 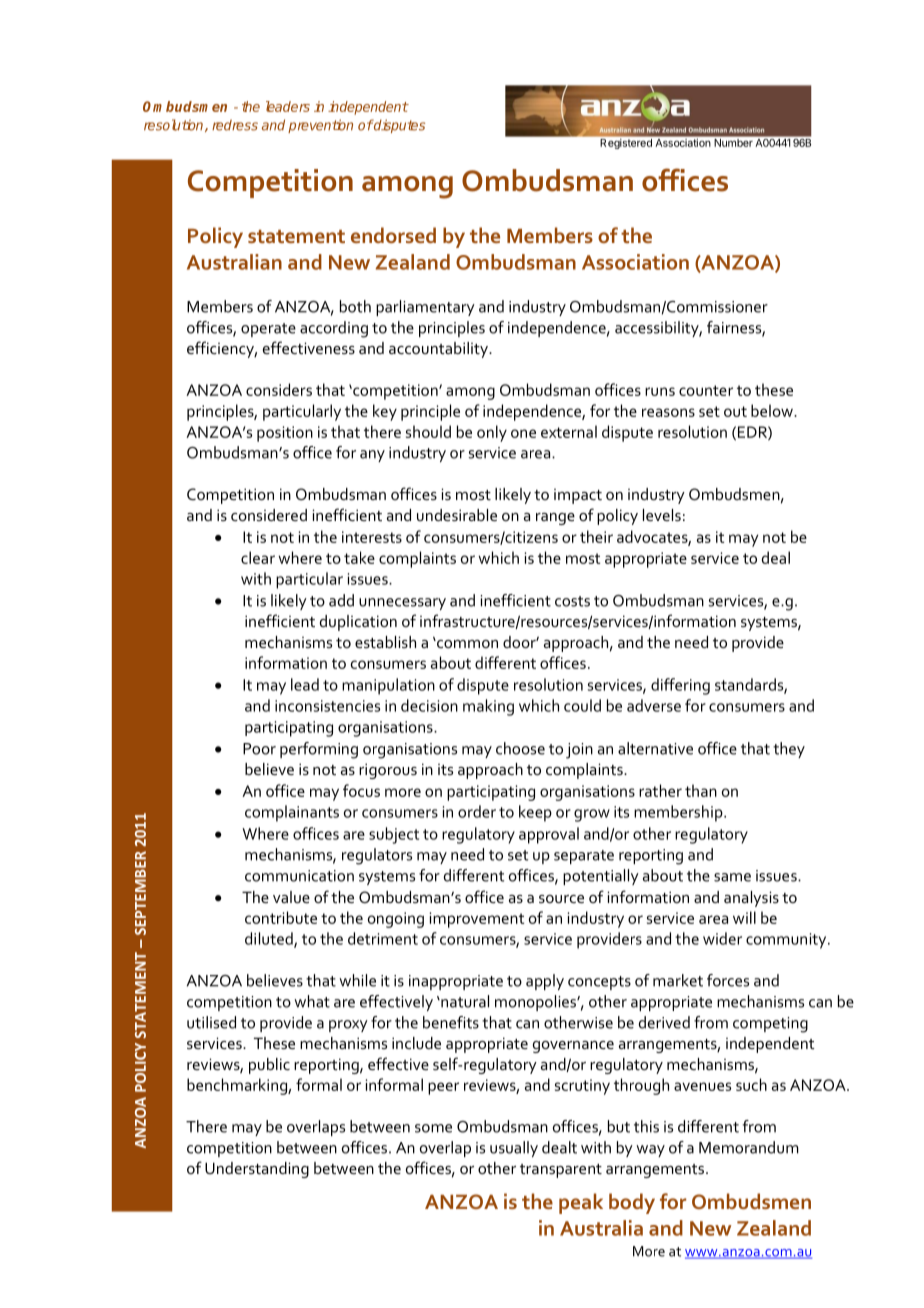 What do you see at coordinates (393, 235) in the document?
I see `endorsed` at bounding box center [393, 235].
